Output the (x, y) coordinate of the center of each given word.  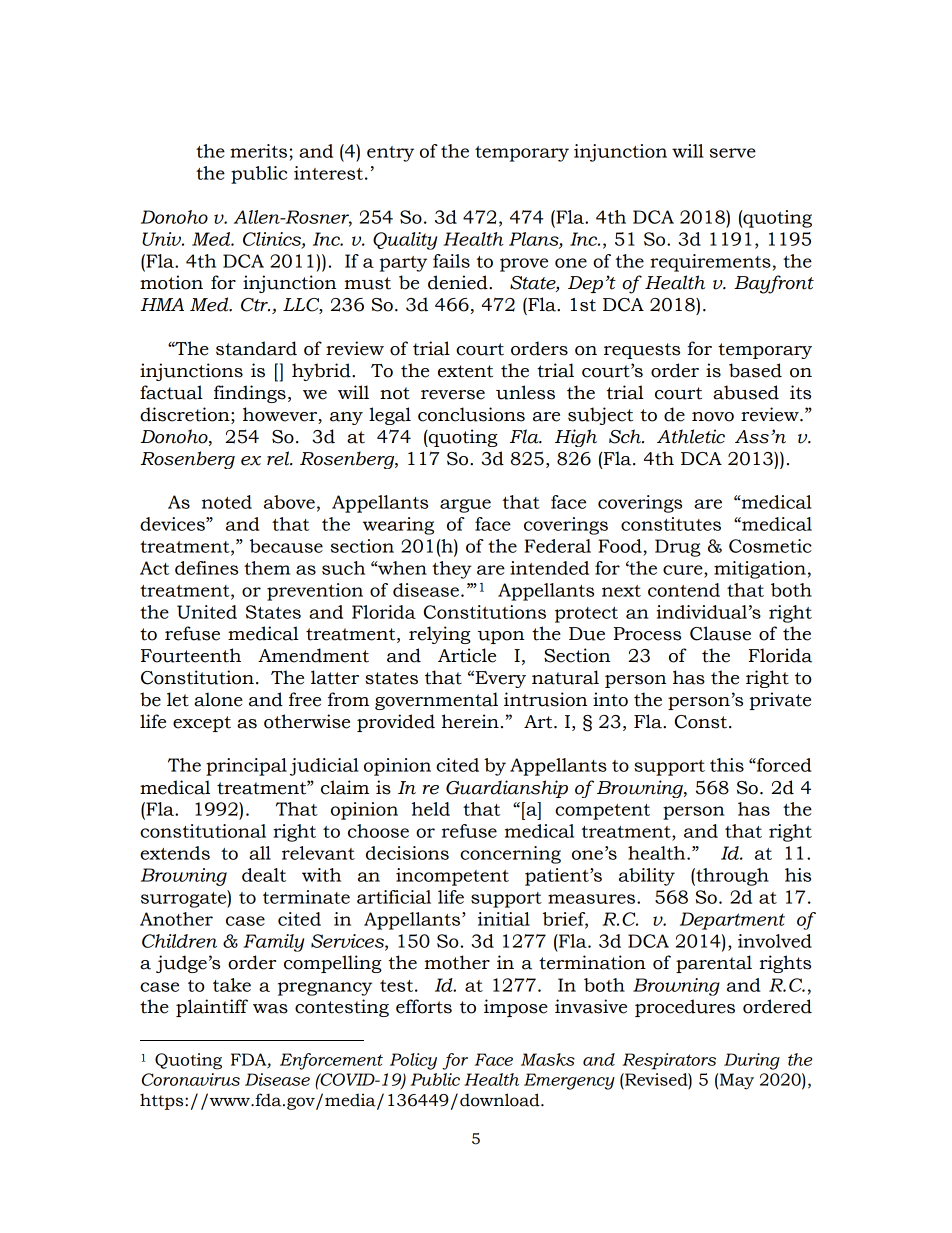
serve (733, 153)
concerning (510, 855)
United (207, 612)
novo (713, 417)
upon (501, 637)
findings (250, 394)
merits (258, 151)
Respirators (669, 1061)
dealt (264, 875)
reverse (453, 395)
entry (390, 154)
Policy (413, 1061)
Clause (720, 633)
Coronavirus (191, 1079)
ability (647, 877)
